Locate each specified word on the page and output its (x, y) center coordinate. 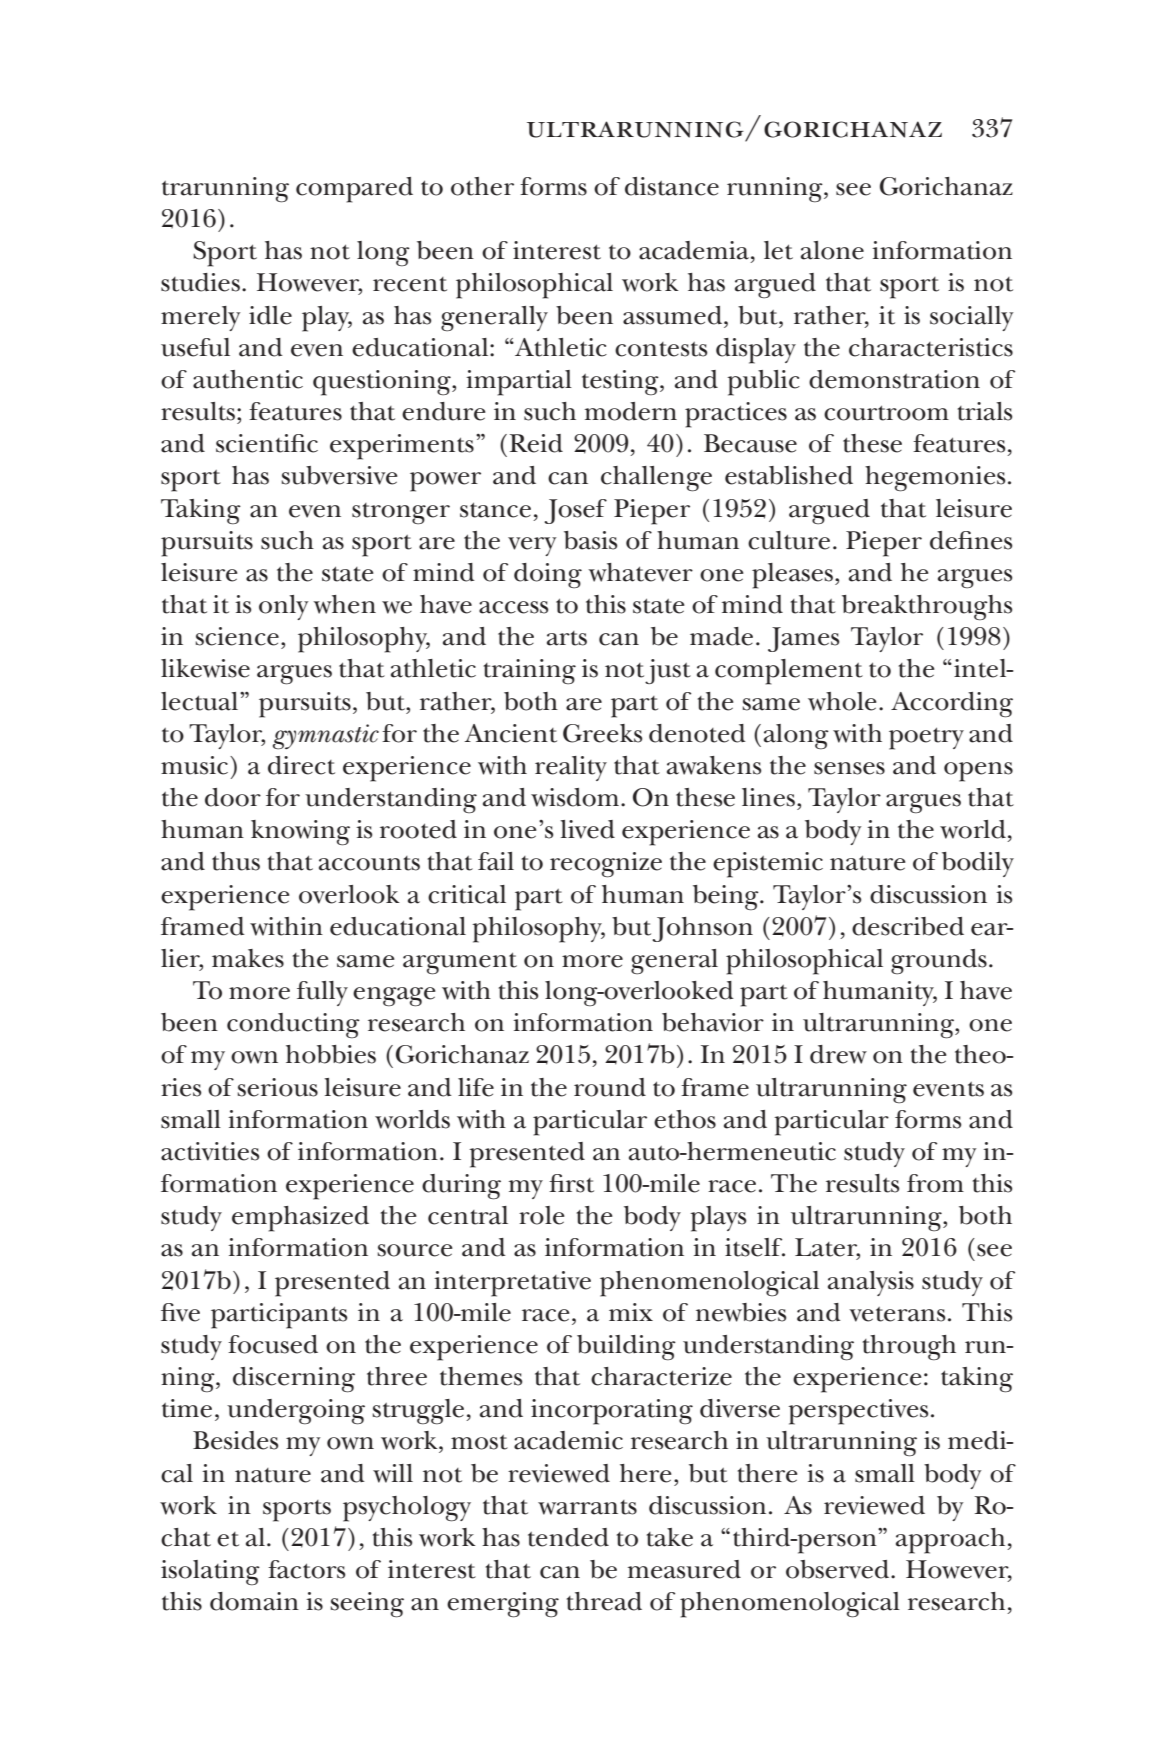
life (476, 1087)
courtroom (886, 413)
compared (354, 190)
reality (571, 768)
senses (849, 768)
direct (301, 765)
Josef (575, 511)
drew (838, 1054)
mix (631, 1312)
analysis (871, 1283)
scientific (267, 443)
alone (832, 250)
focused (273, 1344)
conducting (293, 1026)
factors (306, 1569)
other (482, 186)
